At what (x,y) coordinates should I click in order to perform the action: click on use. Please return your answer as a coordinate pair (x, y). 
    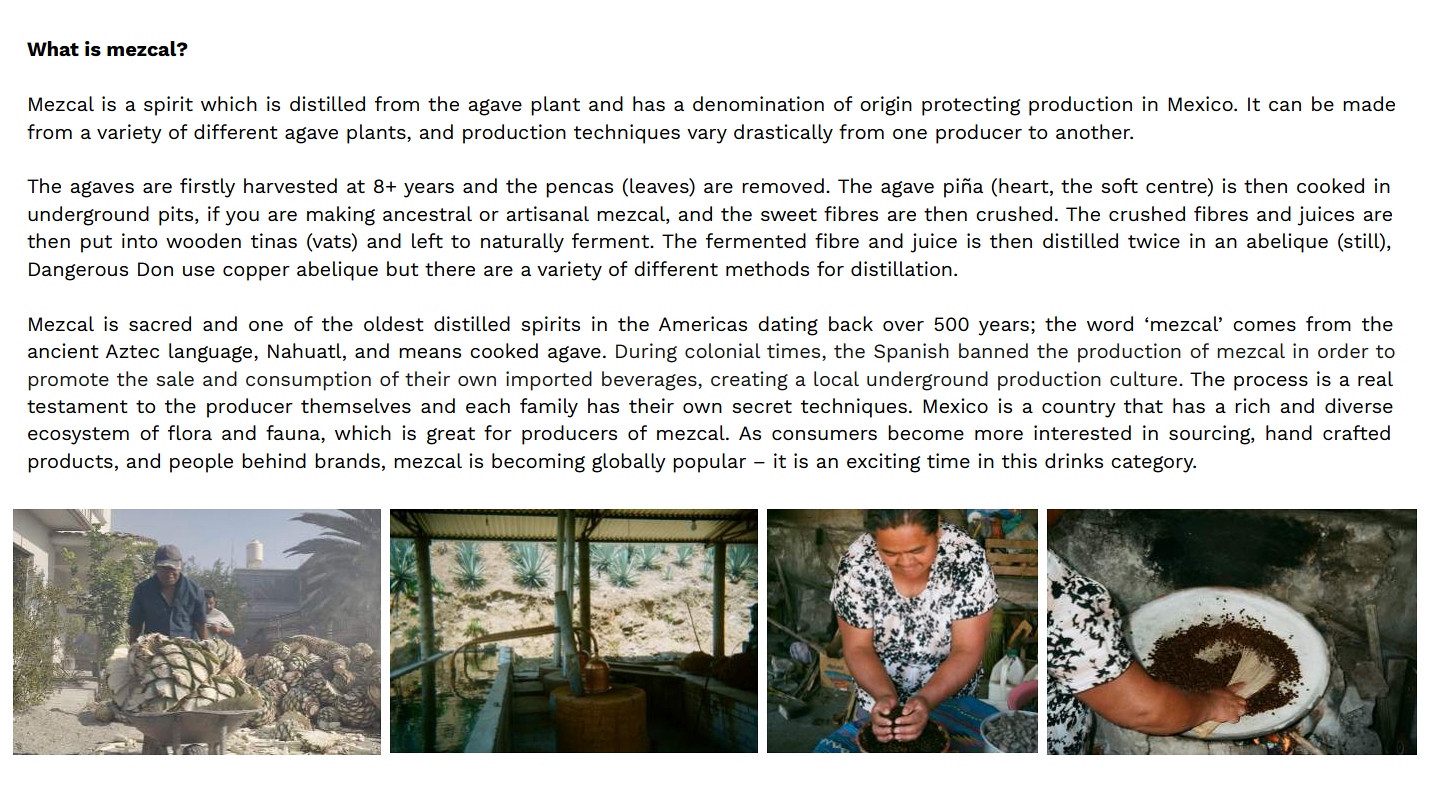
    Looking at the image, I should click on (199, 271).
